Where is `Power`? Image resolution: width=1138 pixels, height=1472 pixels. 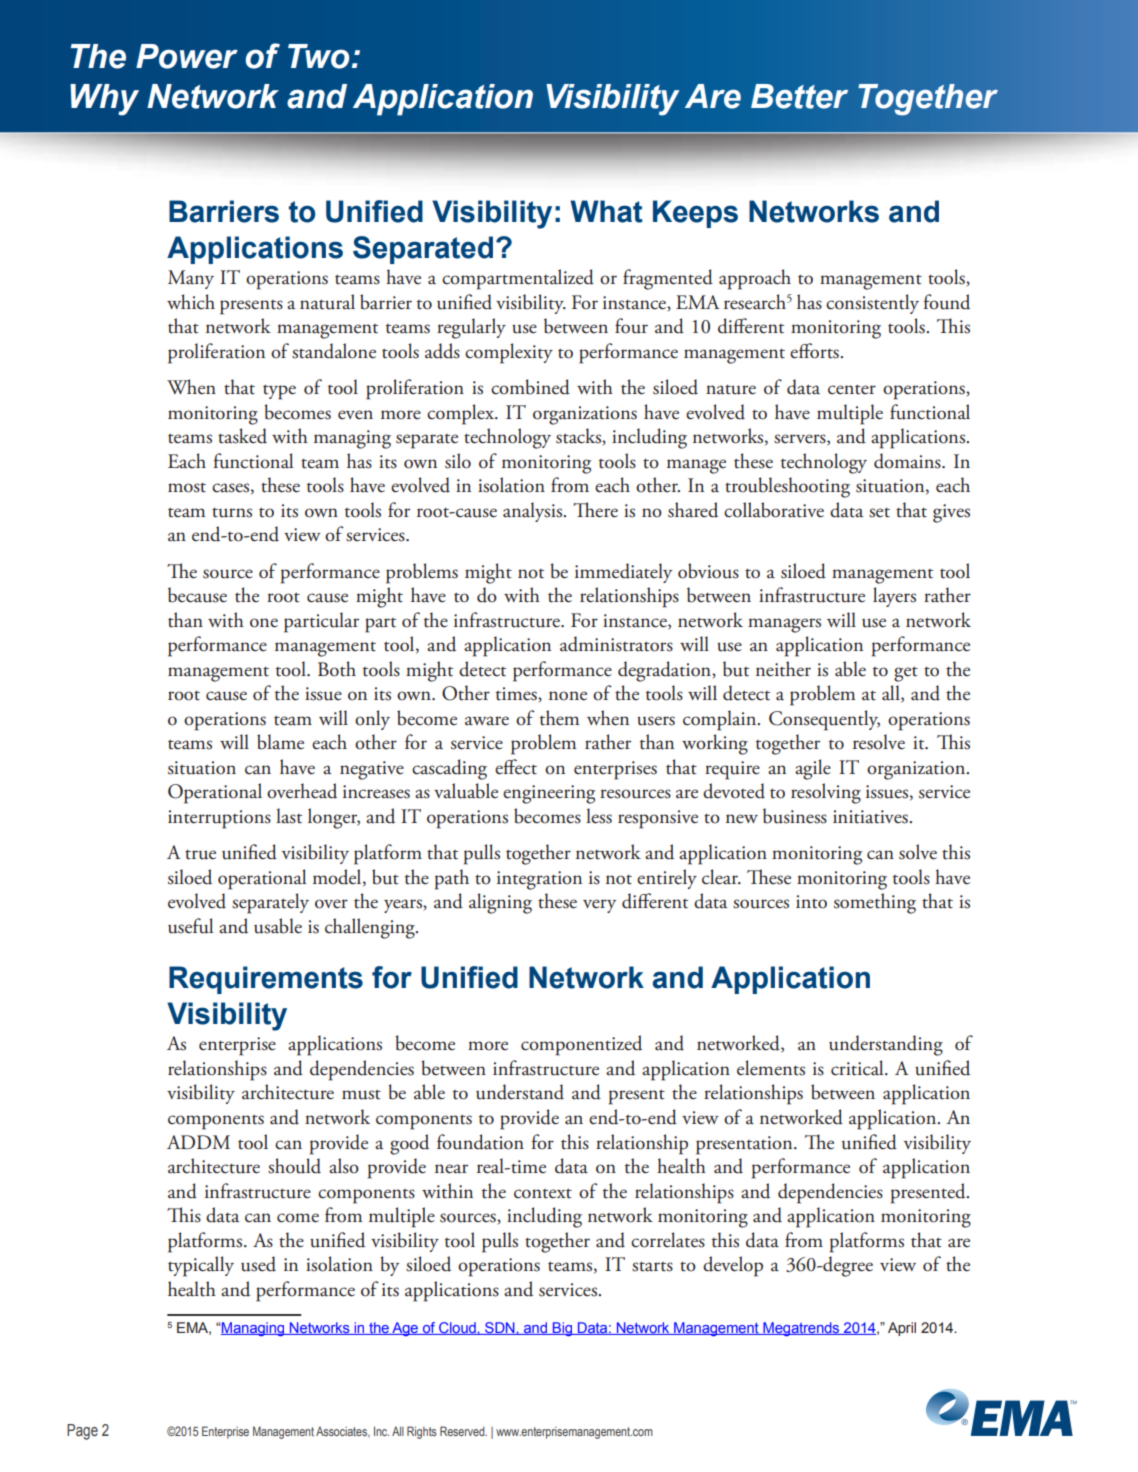 Power is located at coordinates (187, 56).
